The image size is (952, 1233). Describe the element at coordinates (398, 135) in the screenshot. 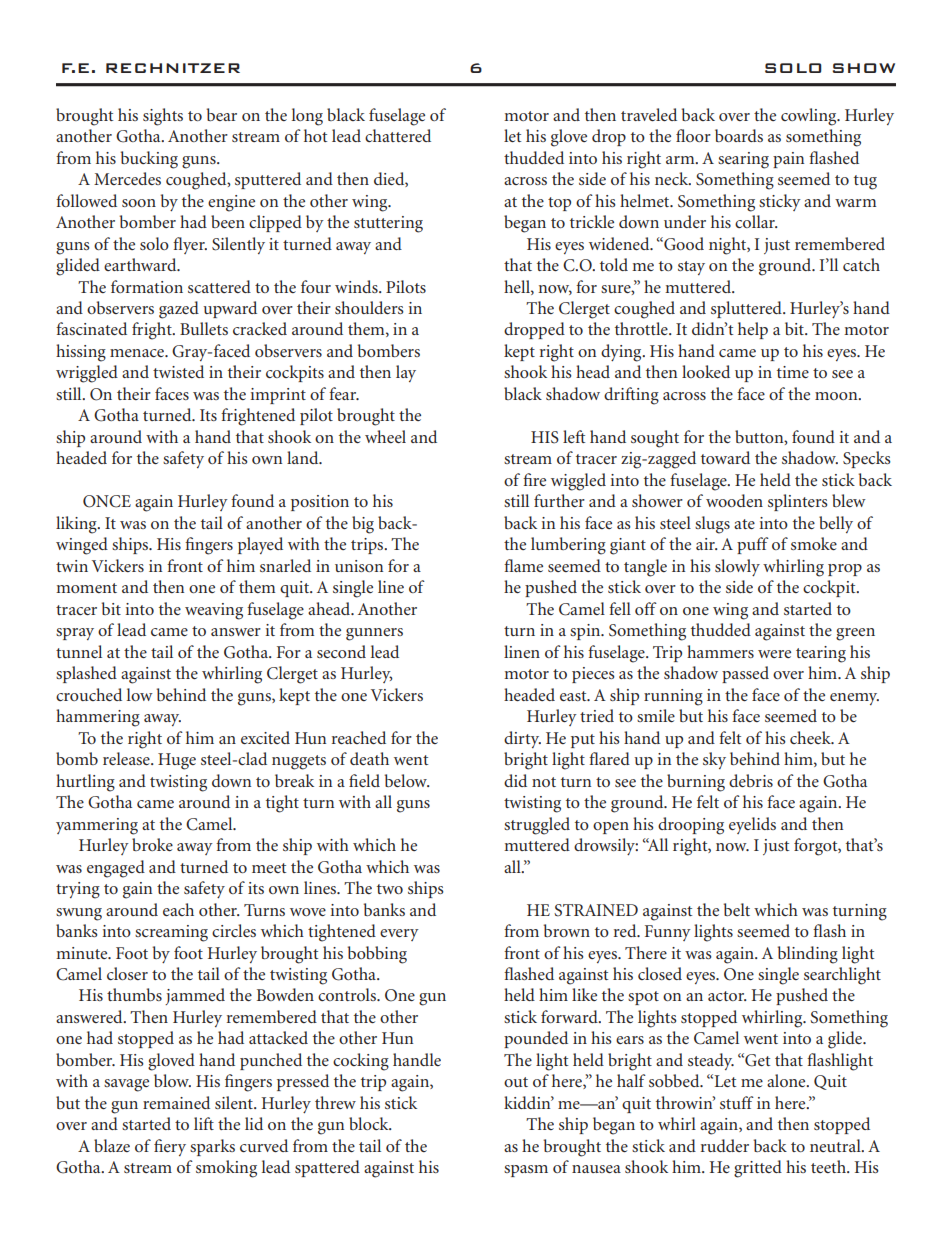

I see `chattered` at that location.
